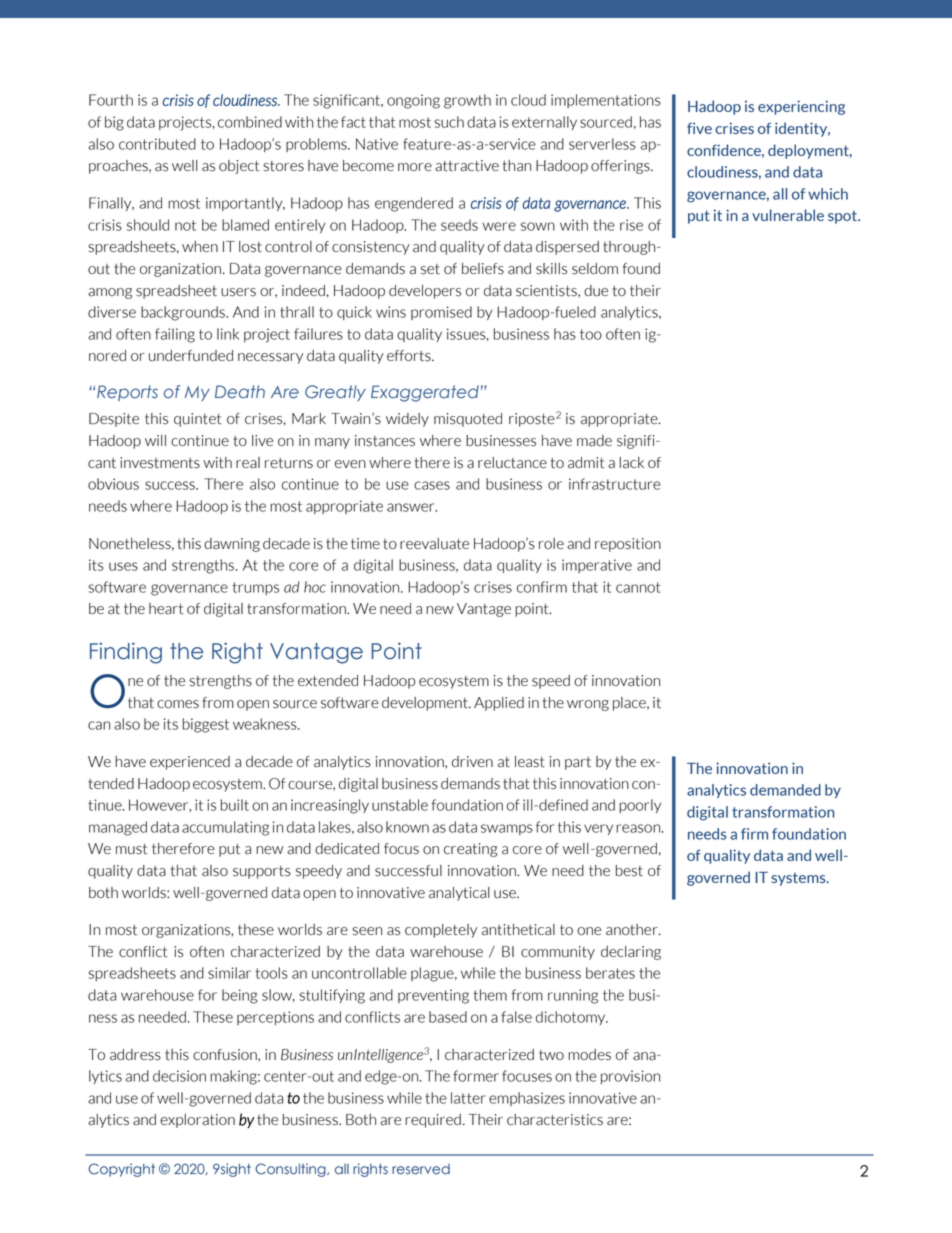 This document has width=952, height=1233. Describe the element at coordinates (507, 829) in the document. I see `swamps` at that location.
